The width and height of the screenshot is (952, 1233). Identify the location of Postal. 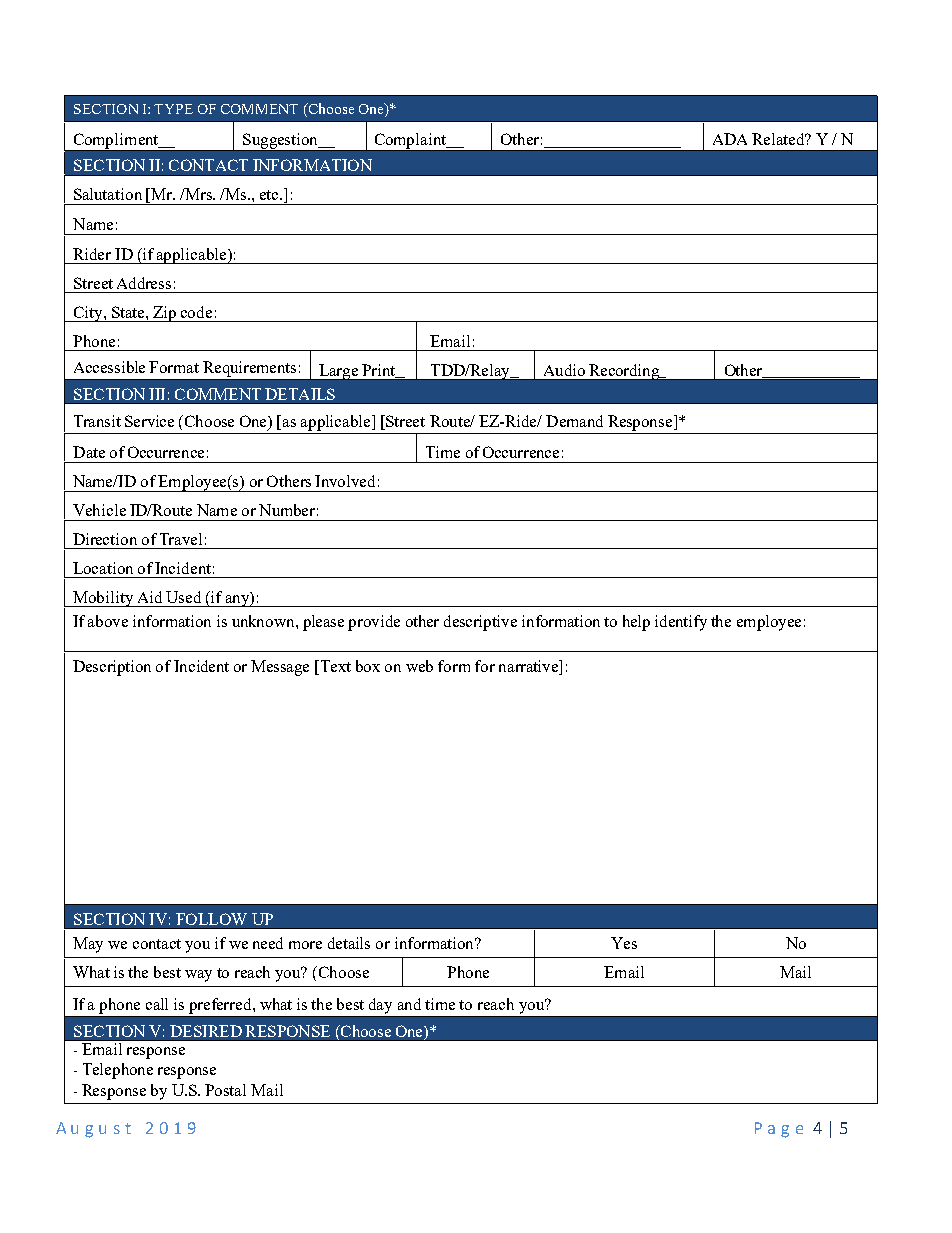
(225, 1090).
